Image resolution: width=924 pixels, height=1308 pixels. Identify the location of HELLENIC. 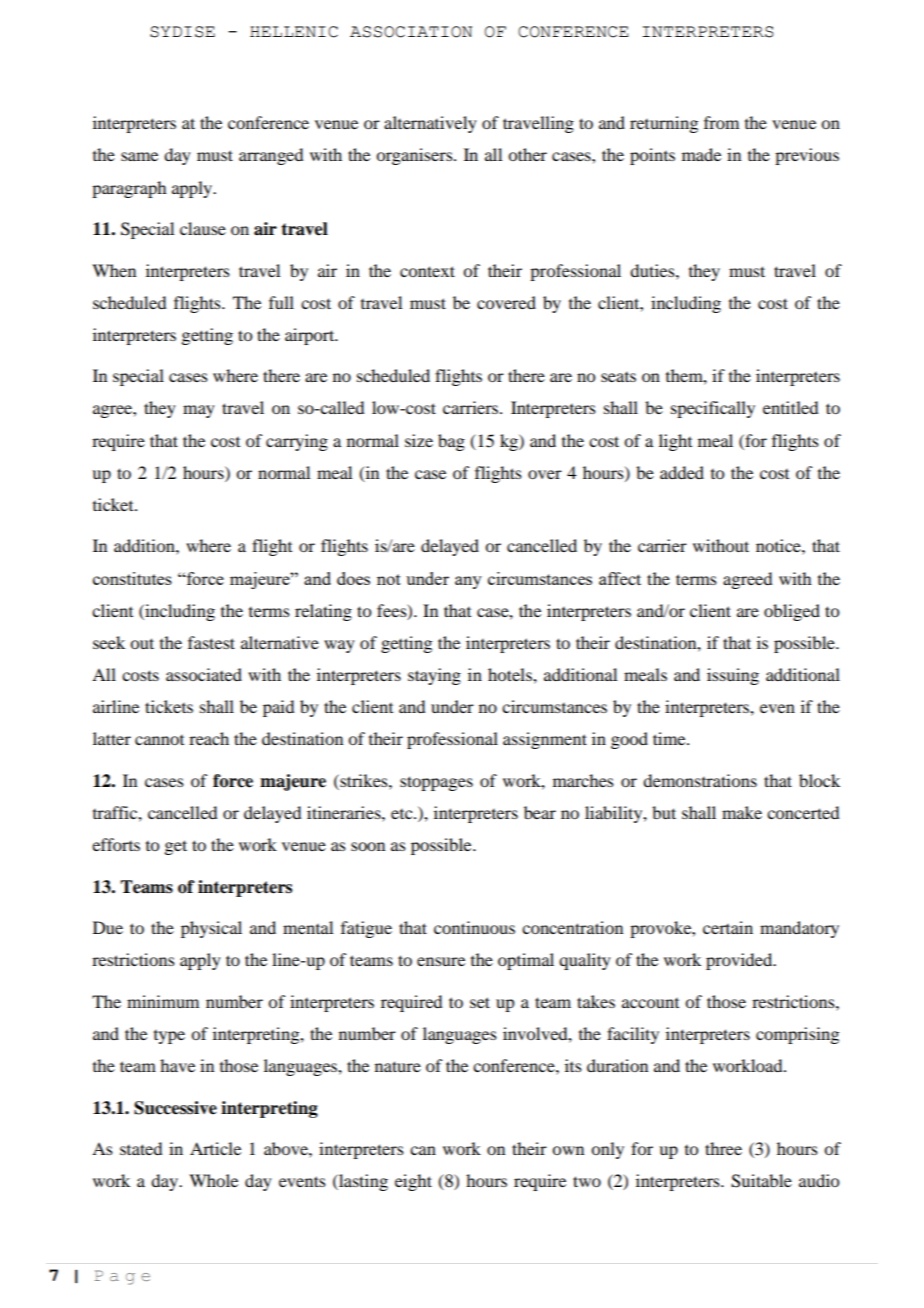
(294, 32).
